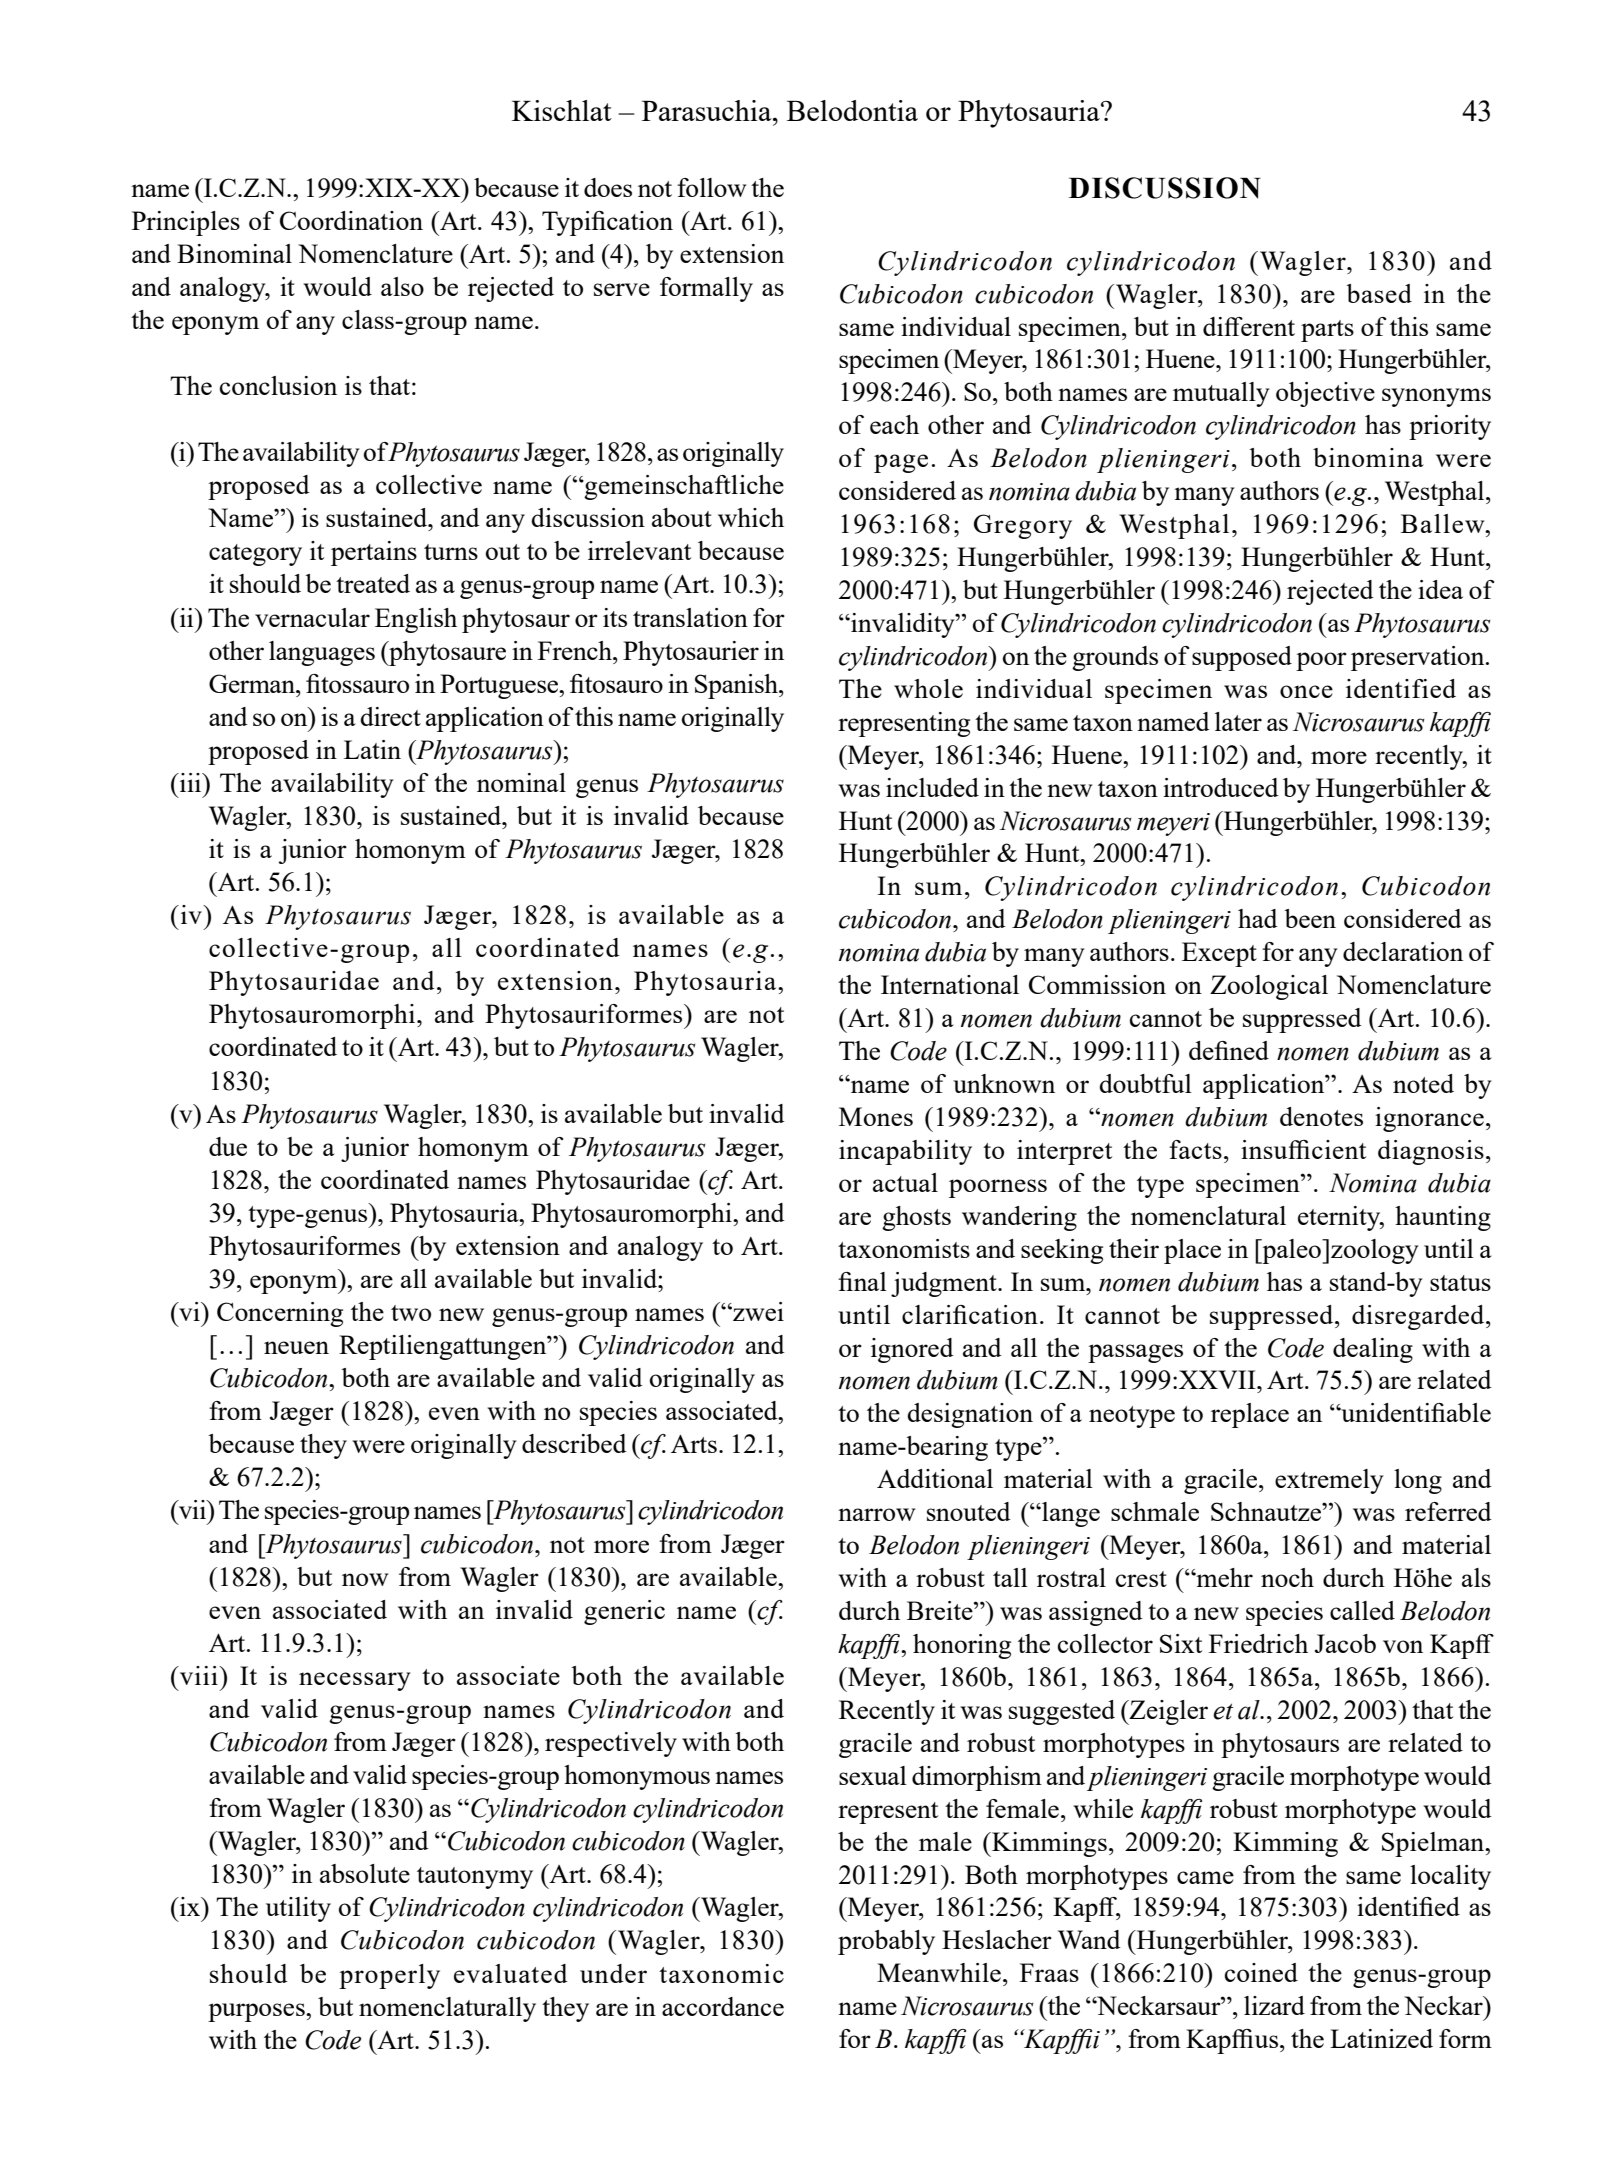 The image size is (1623, 2164). I want to click on been, so click(1310, 918).
